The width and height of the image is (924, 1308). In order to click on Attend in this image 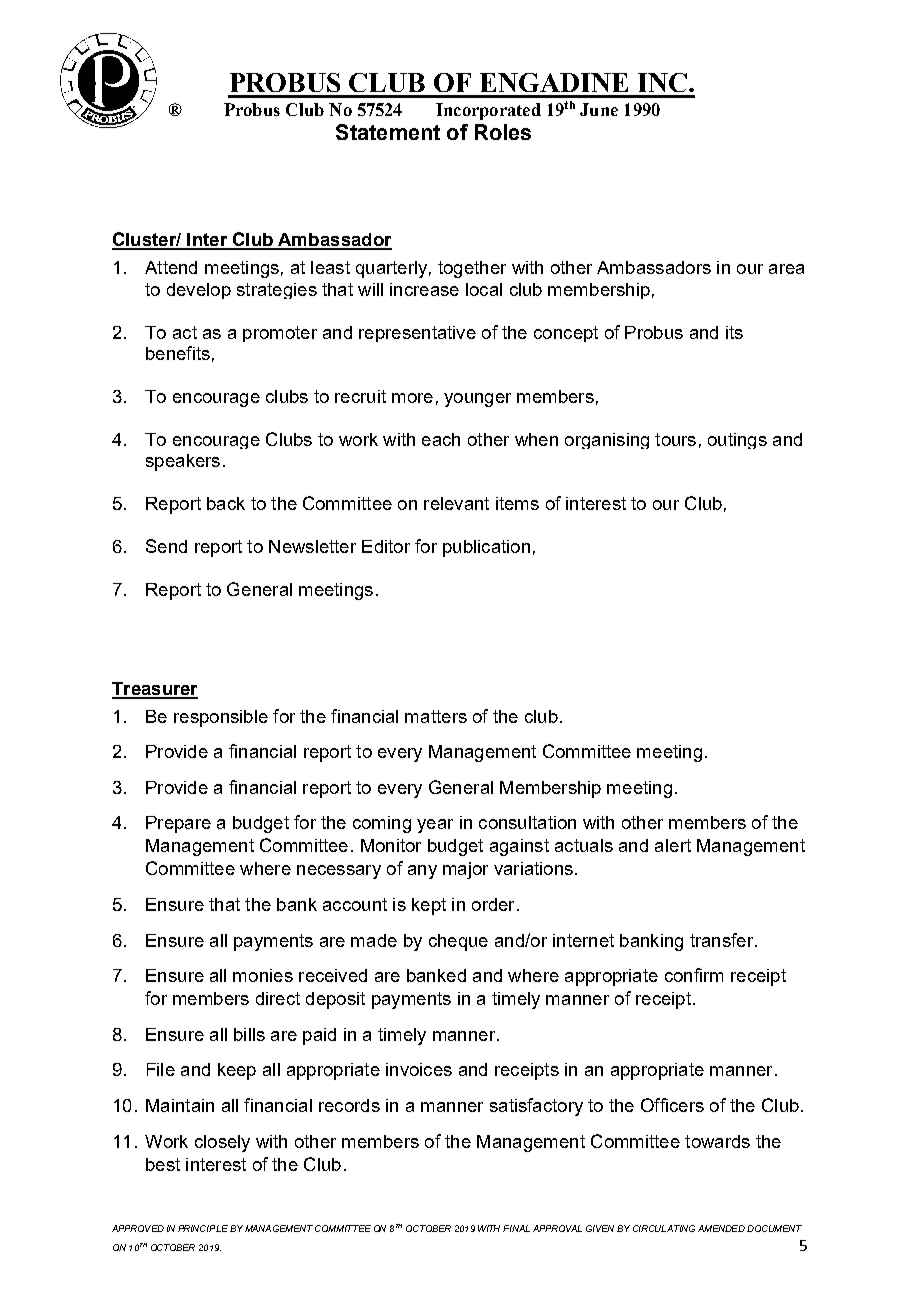, I will do `click(171, 267)`.
